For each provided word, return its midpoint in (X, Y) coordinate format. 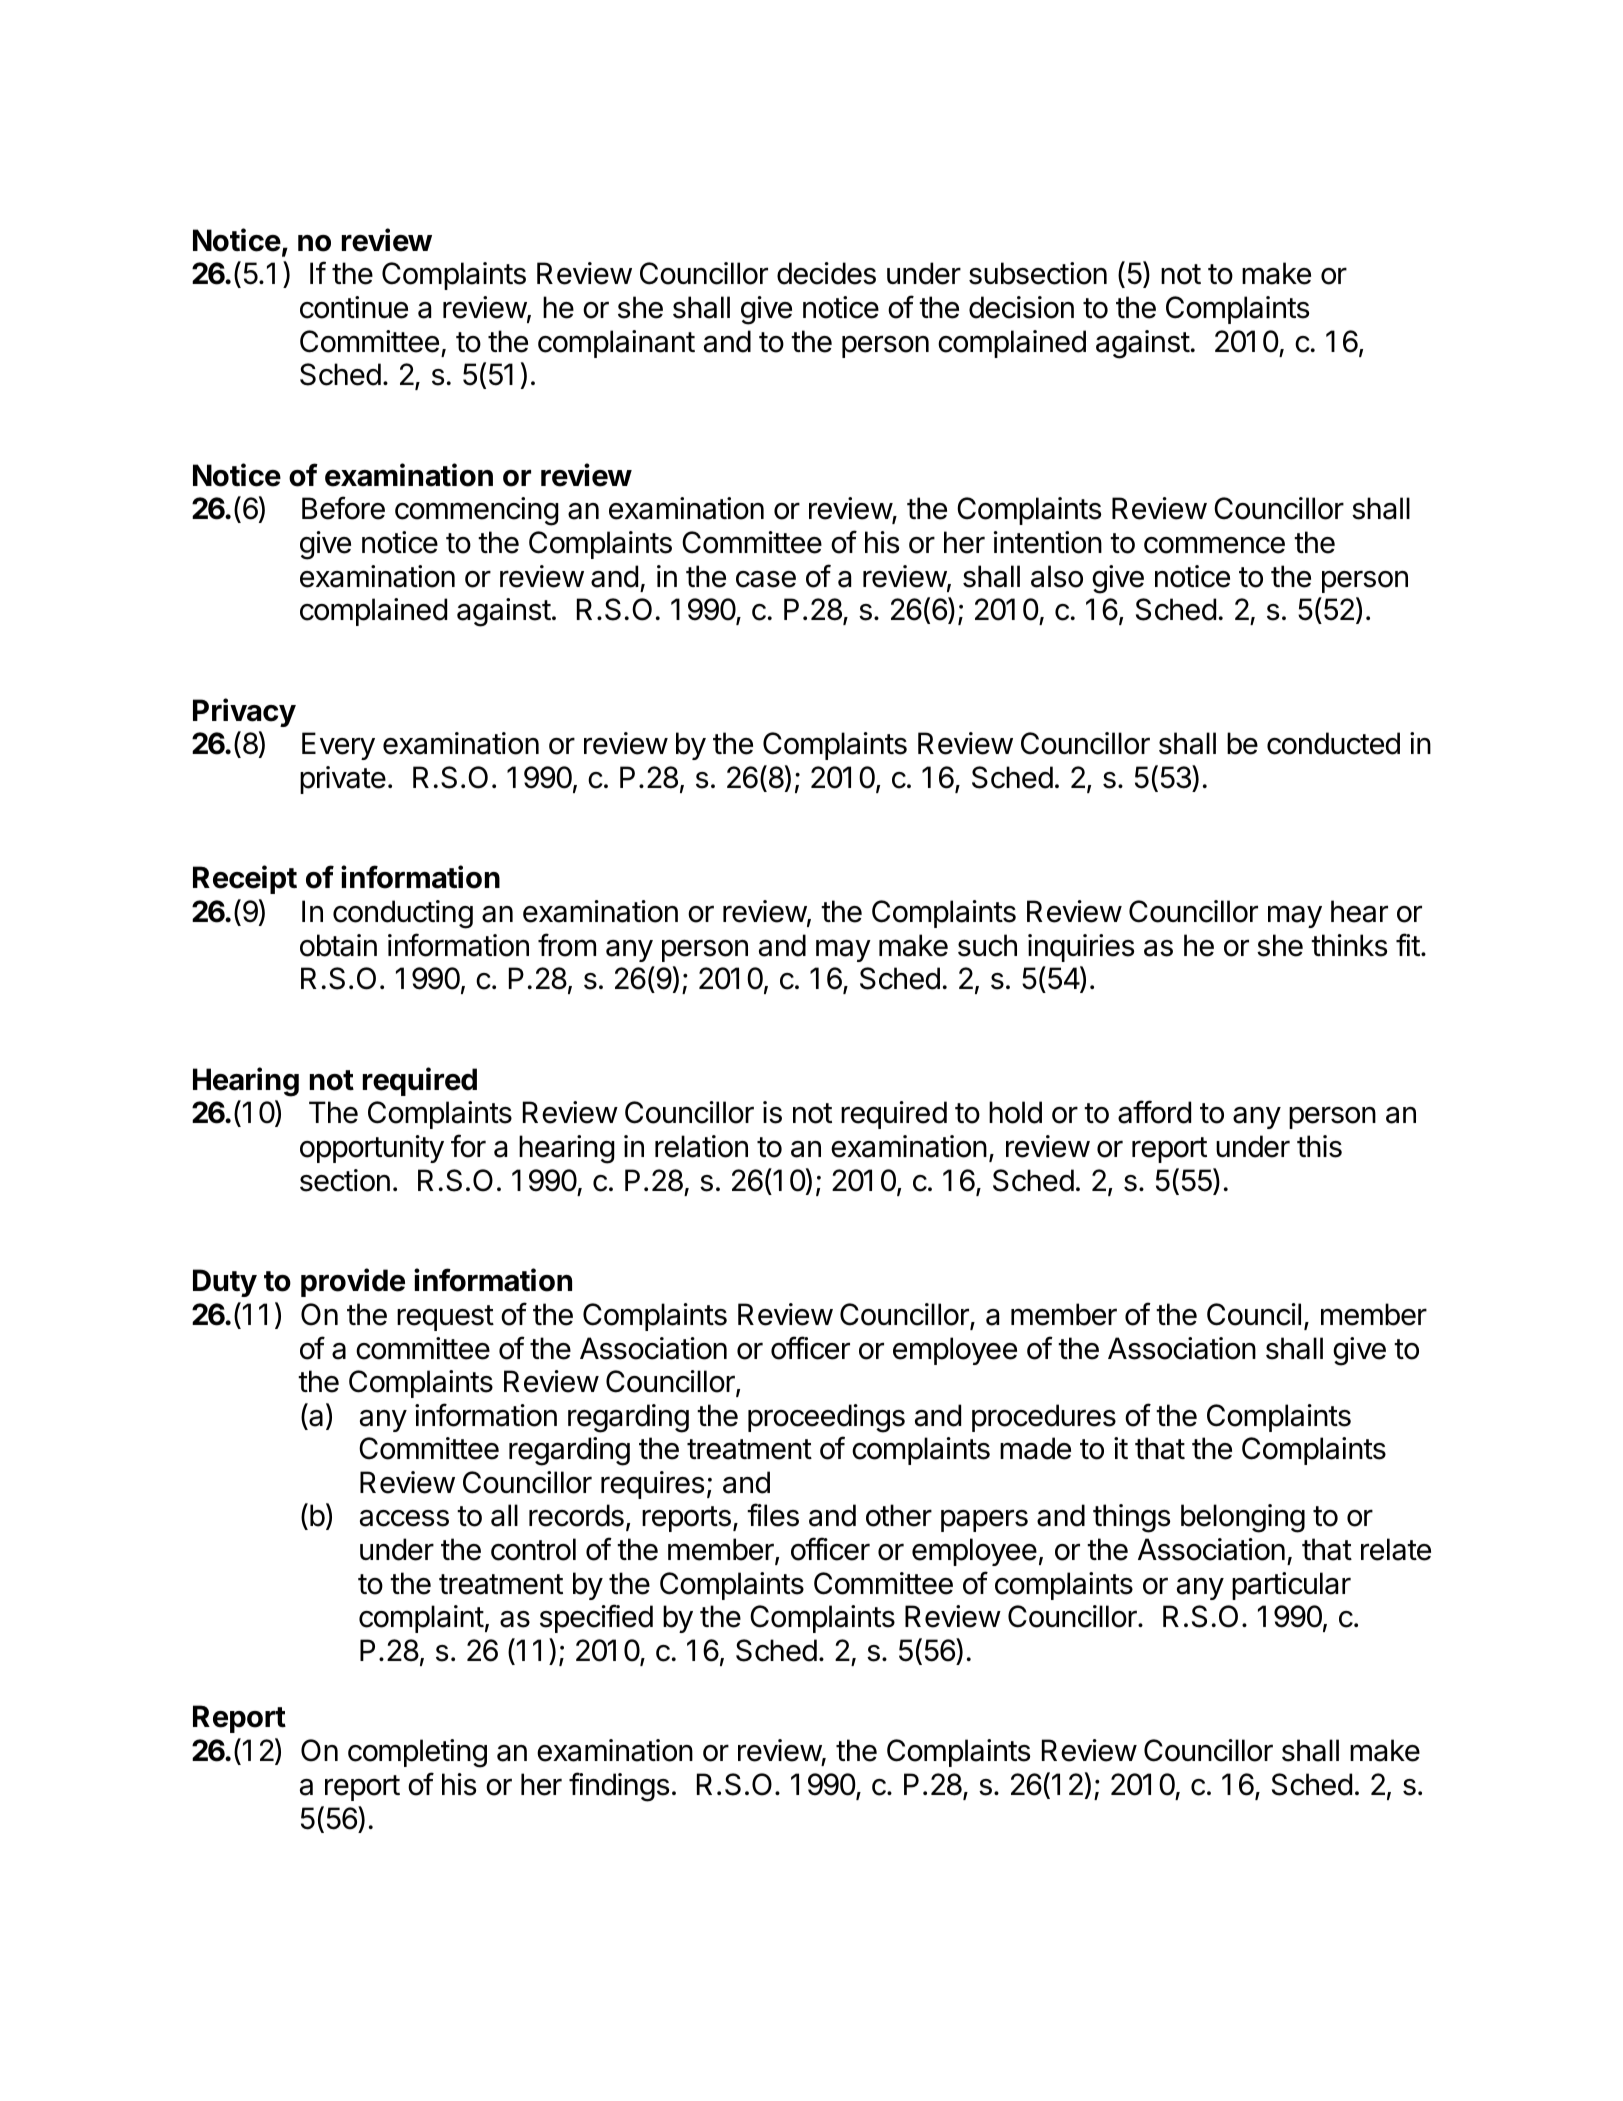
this (1319, 1146)
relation (701, 1146)
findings (619, 1787)
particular (1291, 1586)
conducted (1333, 743)
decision (1021, 307)
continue (354, 307)
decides (826, 273)
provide (353, 1282)
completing (417, 1753)
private (343, 780)
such (987, 945)
